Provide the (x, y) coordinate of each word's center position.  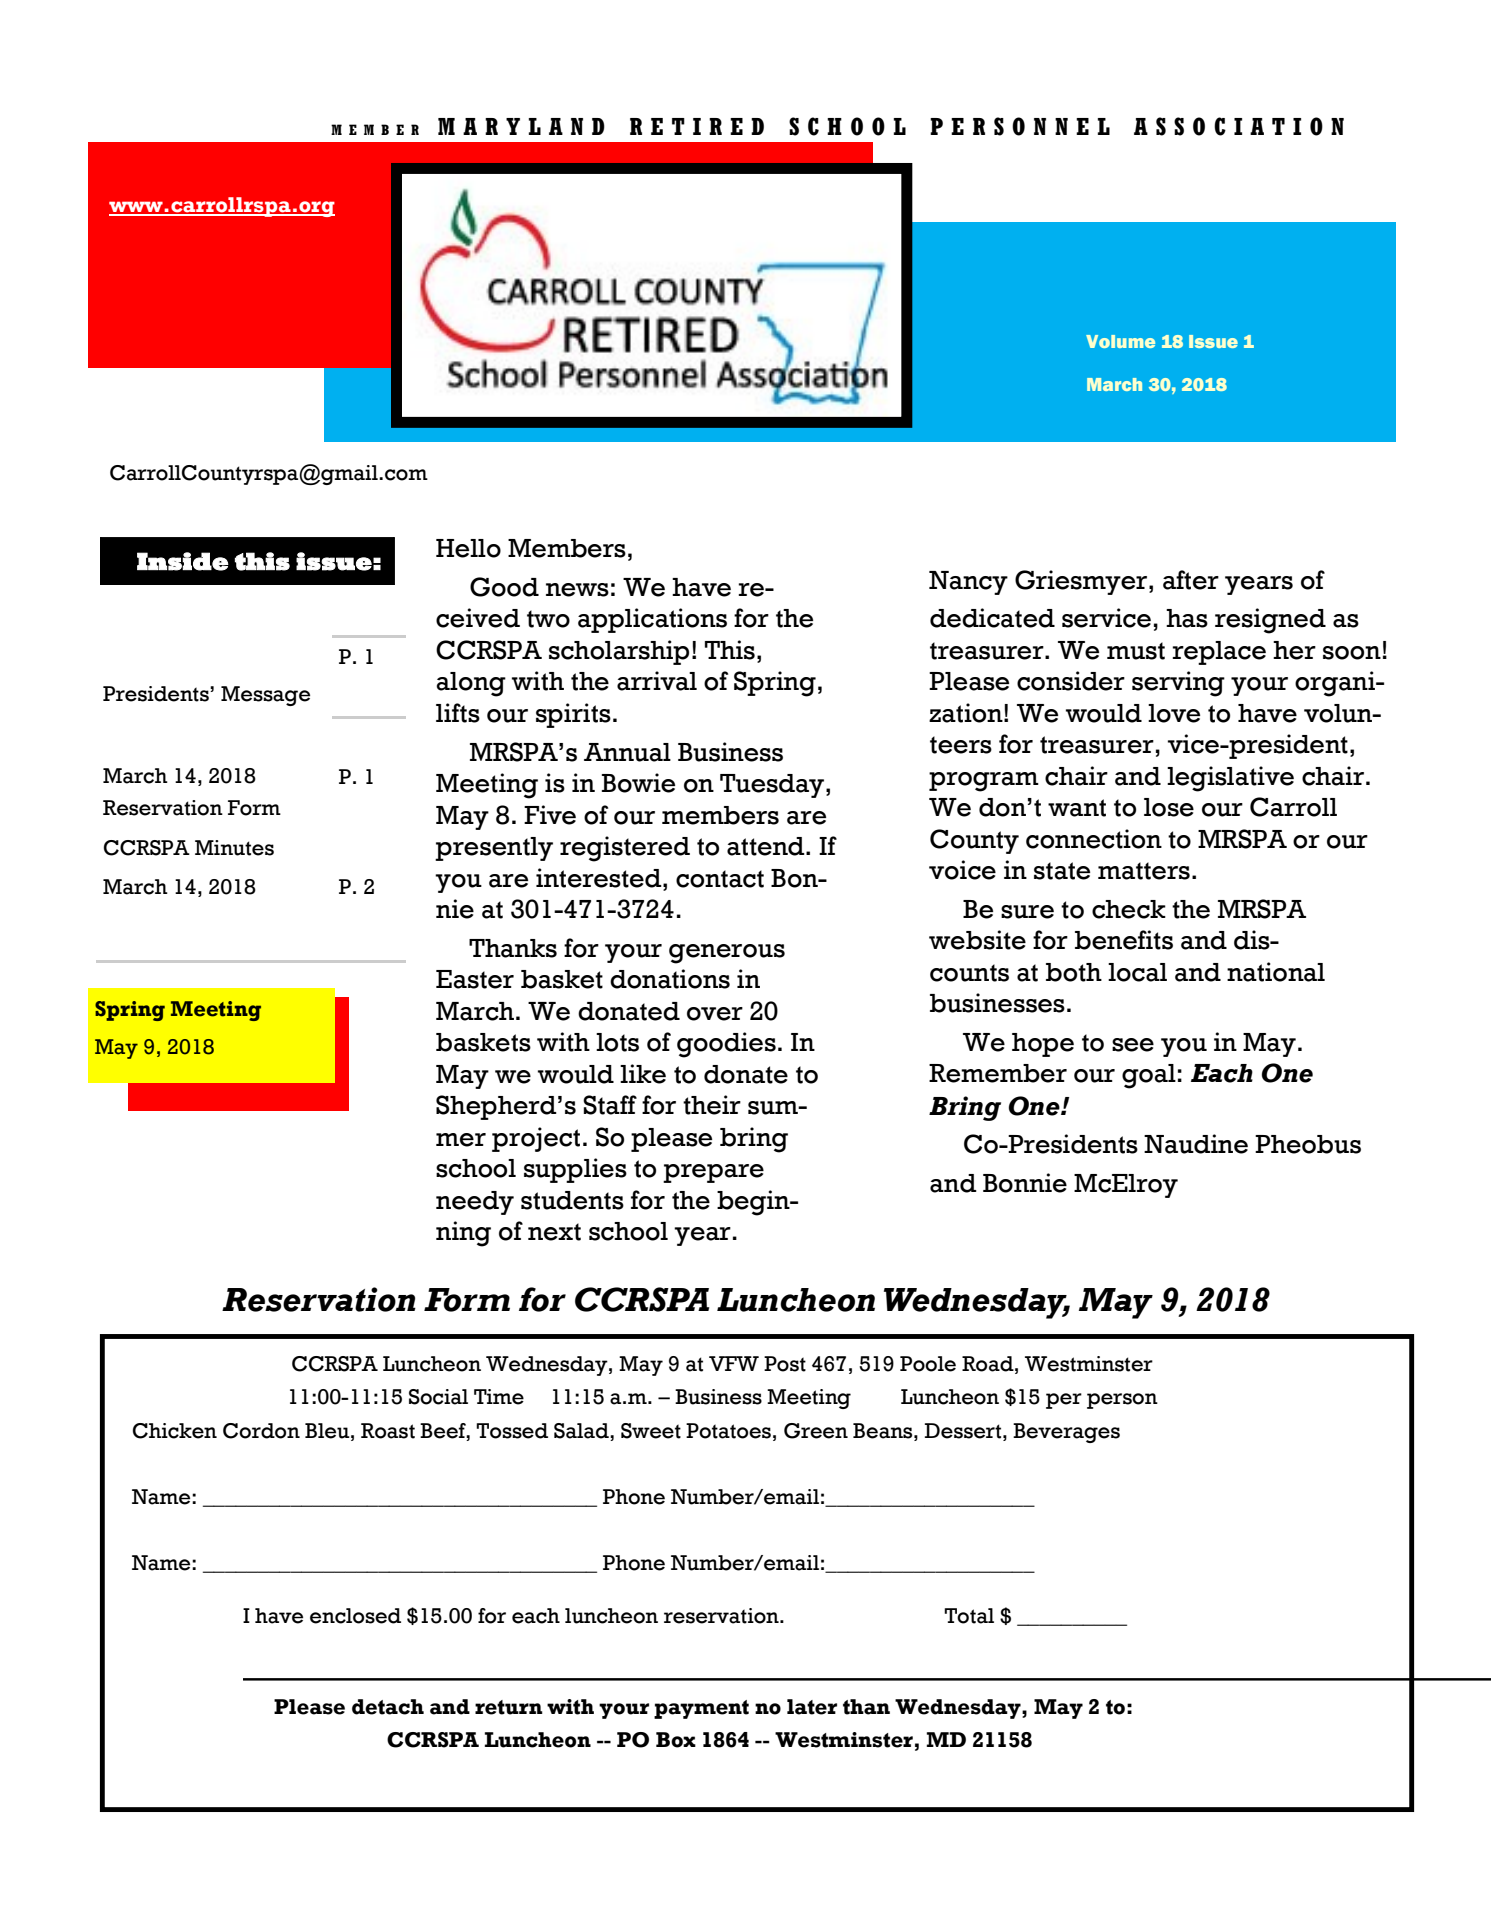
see (1133, 1045)
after (1191, 580)
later (812, 1707)
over (715, 1014)
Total (969, 1616)
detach (388, 1707)
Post (785, 1364)
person (1122, 1401)
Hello (468, 548)
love (1174, 713)
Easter (475, 979)
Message (265, 696)
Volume (1120, 341)
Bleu (328, 1431)
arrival (657, 681)
